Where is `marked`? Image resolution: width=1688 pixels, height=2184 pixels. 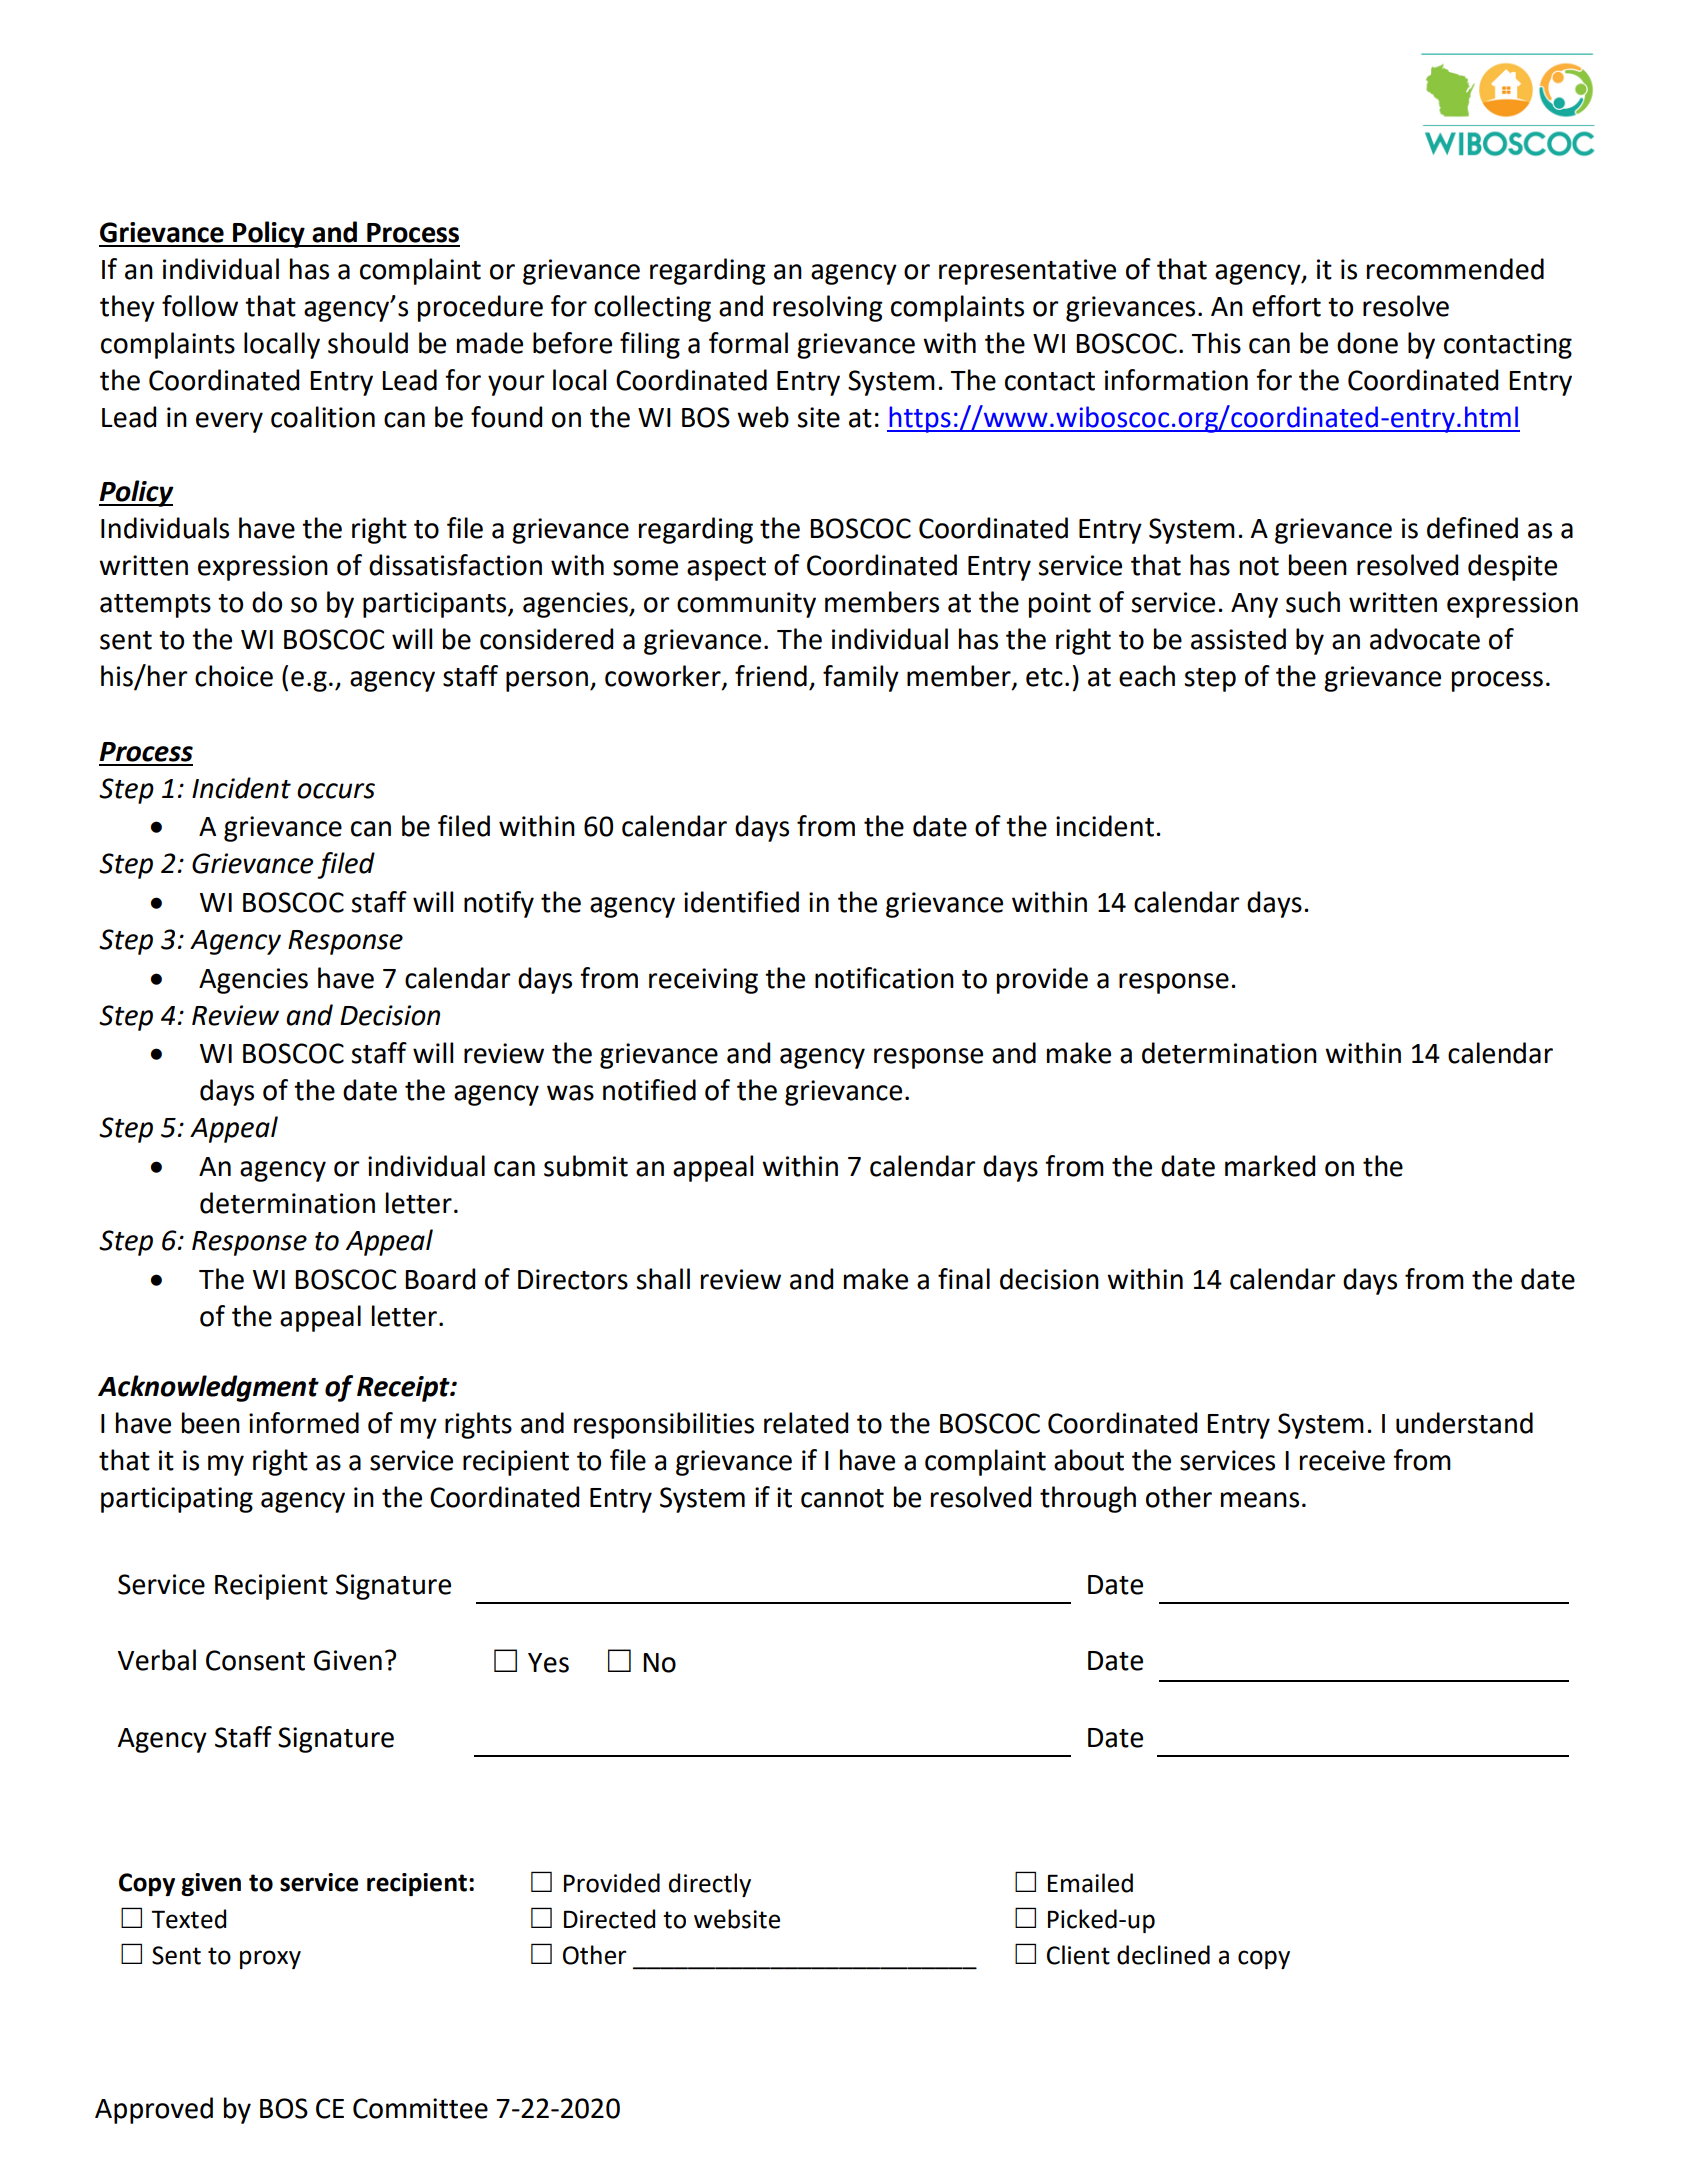 marked is located at coordinates (1270, 1166).
